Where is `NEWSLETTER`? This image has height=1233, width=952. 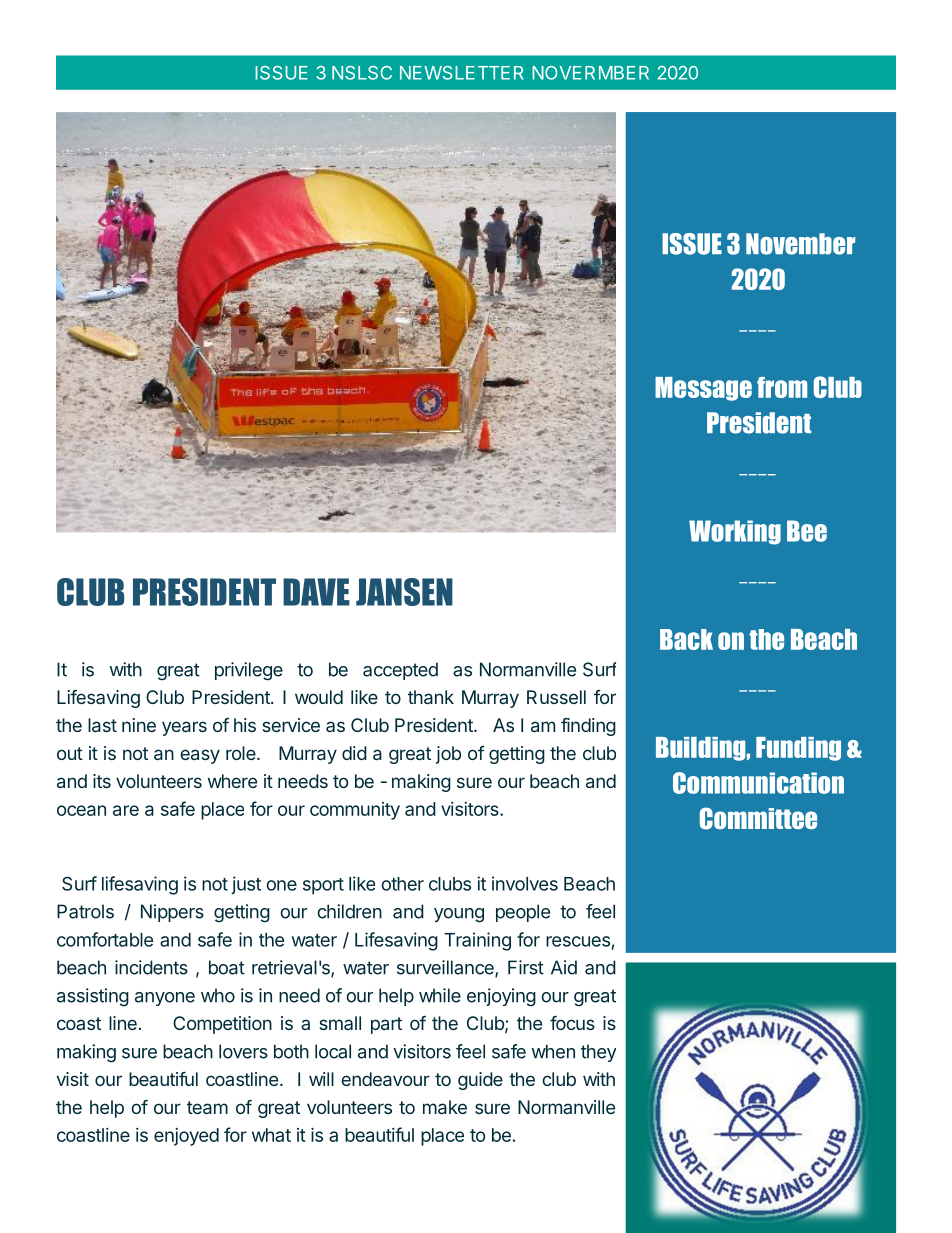 NEWSLETTER is located at coordinates (461, 73).
